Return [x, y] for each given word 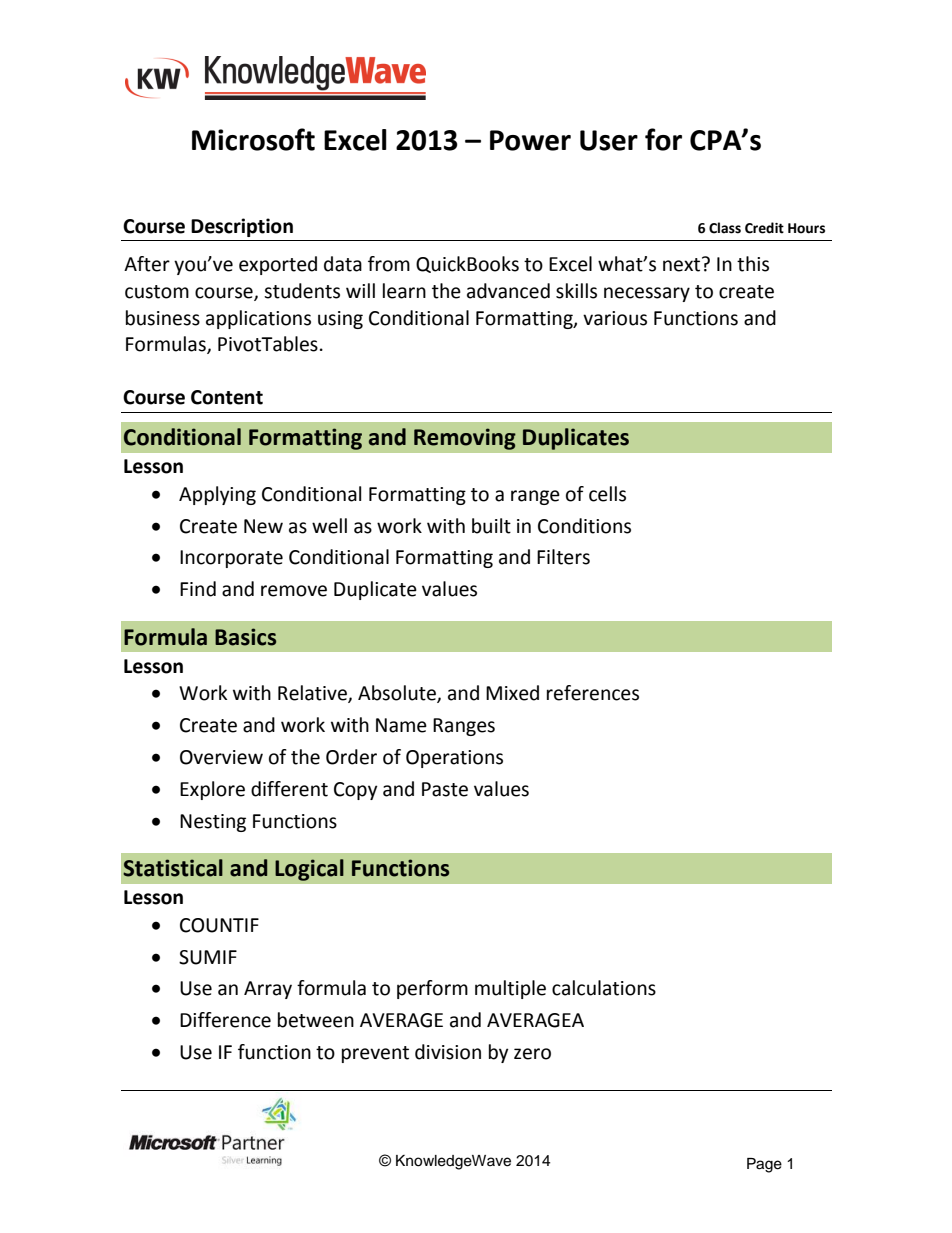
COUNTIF [219, 925]
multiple [510, 989]
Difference [225, 1020]
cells [607, 494]
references [593, 693]
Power [530, 140]
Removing [465, 439]
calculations [604, 988]
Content [227, 397]
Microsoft [253, 139]
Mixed [512, 693]
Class [725, 228]
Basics [245, 637]
